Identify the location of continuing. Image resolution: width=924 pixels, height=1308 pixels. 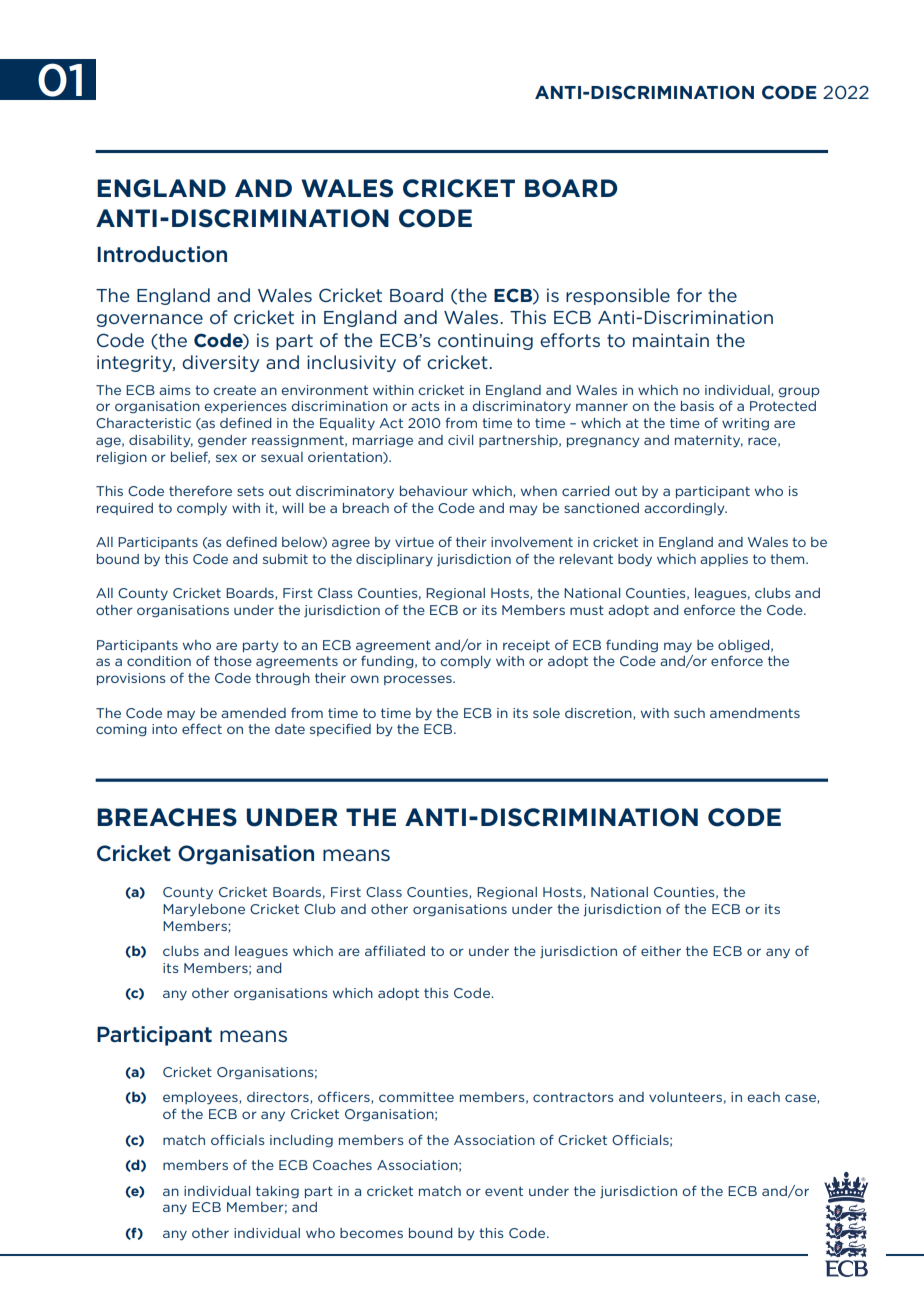
(485, 341).
